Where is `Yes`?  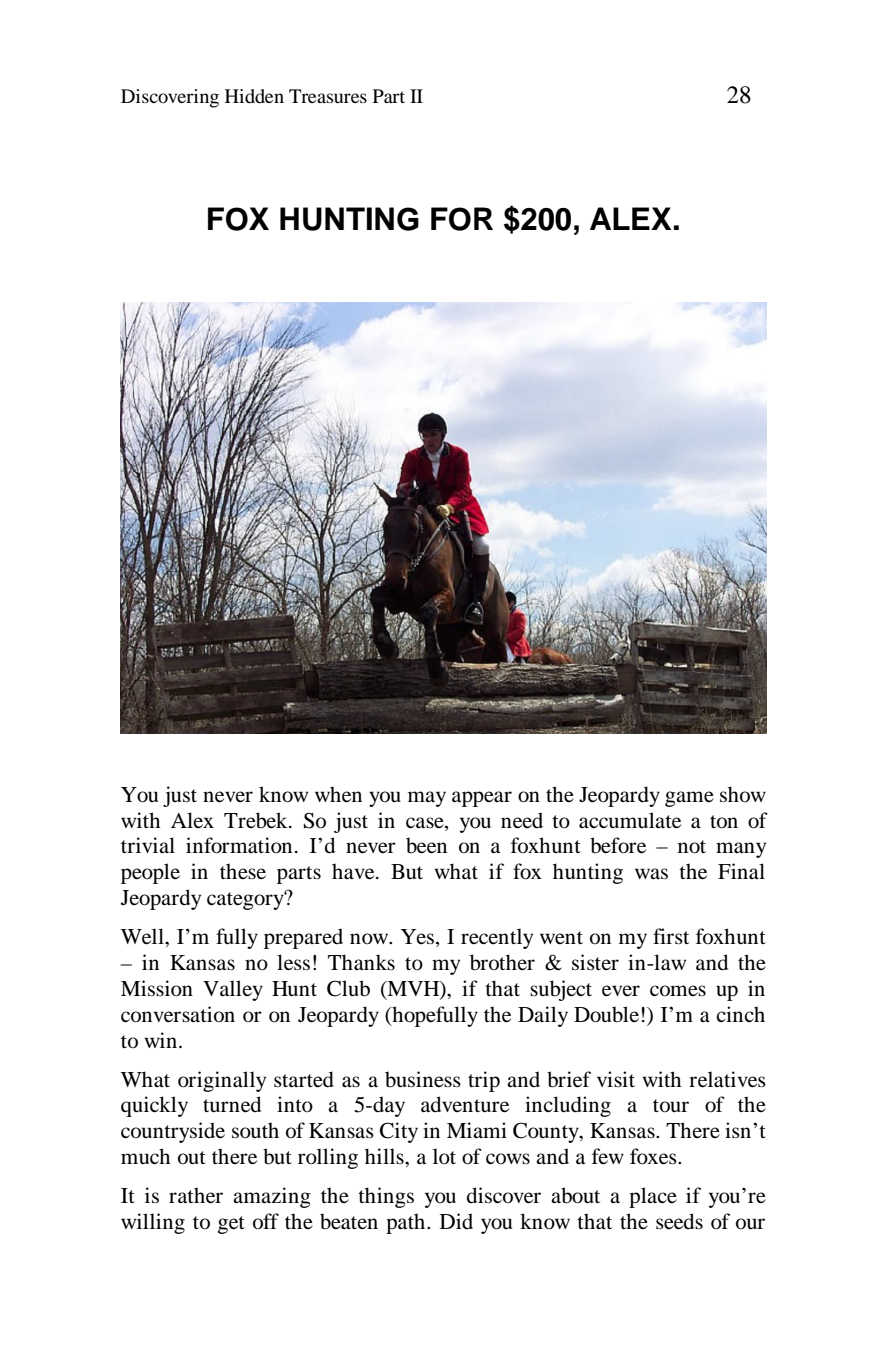 Yes is located at coordinates (419, 938).
